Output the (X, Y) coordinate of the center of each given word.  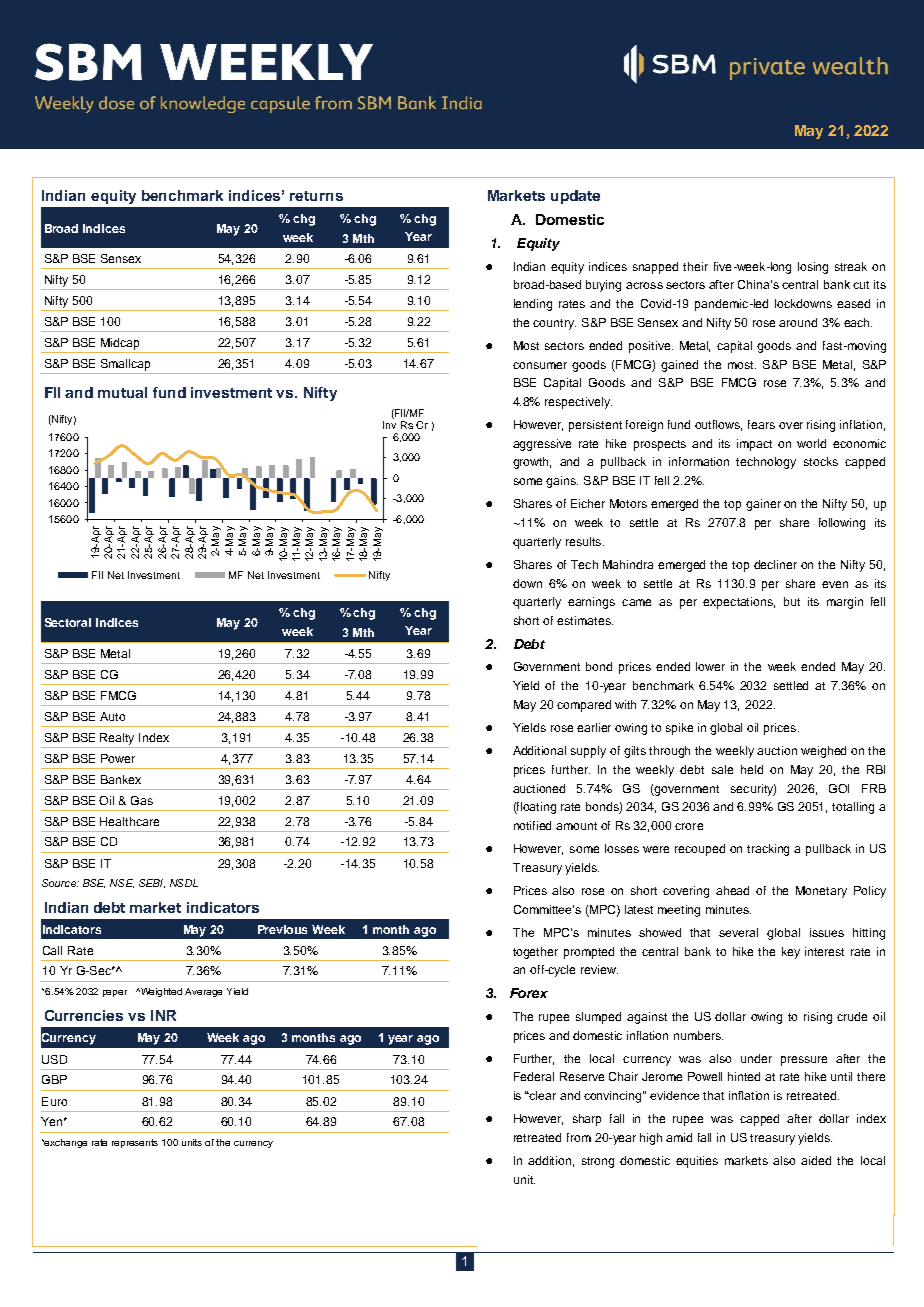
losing (813, 268)
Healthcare (129, 821)
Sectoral (68, 622)
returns (316, 196)
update (575, 197)
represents (135, 1143)
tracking (768, 850)
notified (532, 825)
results (585, 541)
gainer (763, 505)
